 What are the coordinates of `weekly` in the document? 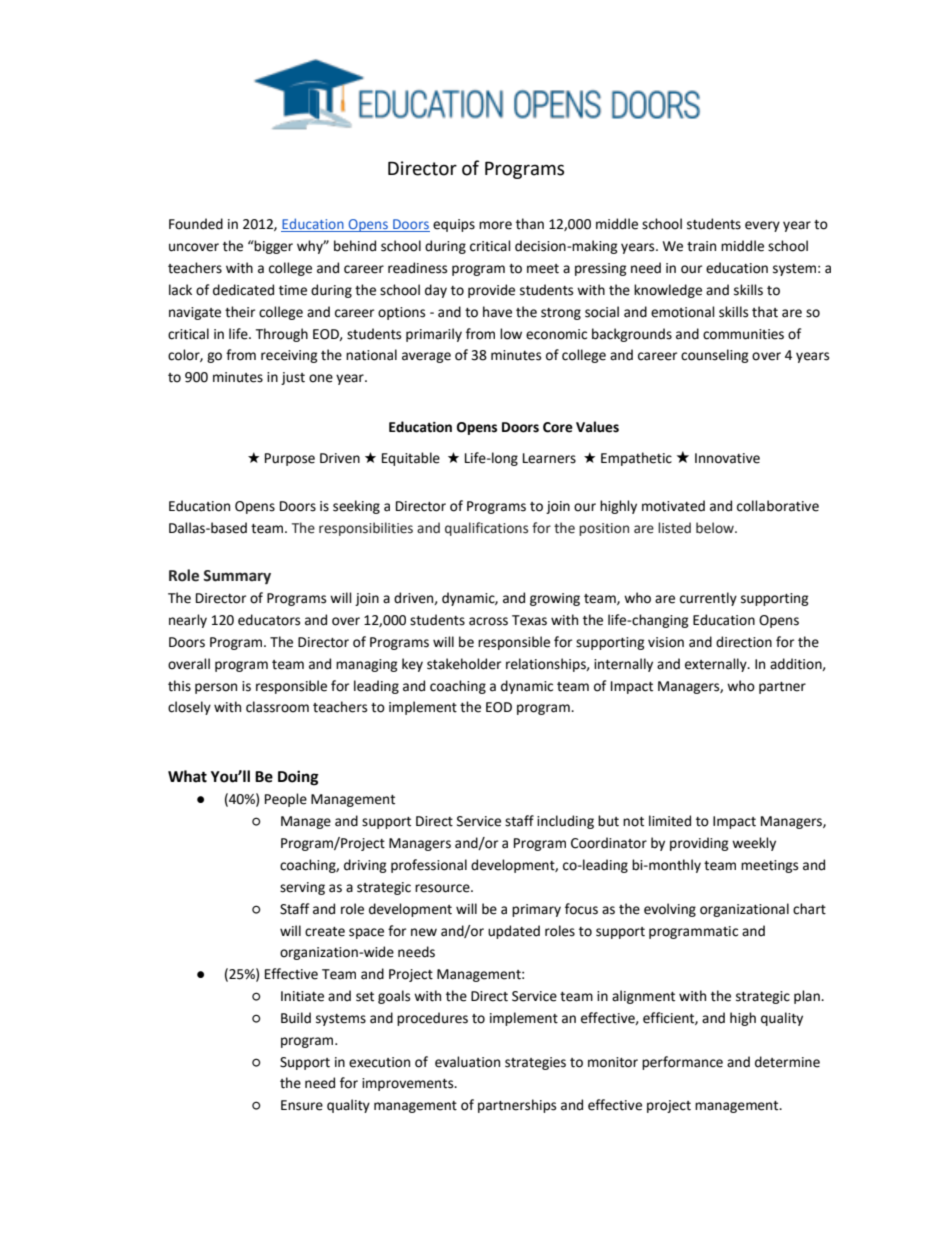 It's located at (754, 844).
